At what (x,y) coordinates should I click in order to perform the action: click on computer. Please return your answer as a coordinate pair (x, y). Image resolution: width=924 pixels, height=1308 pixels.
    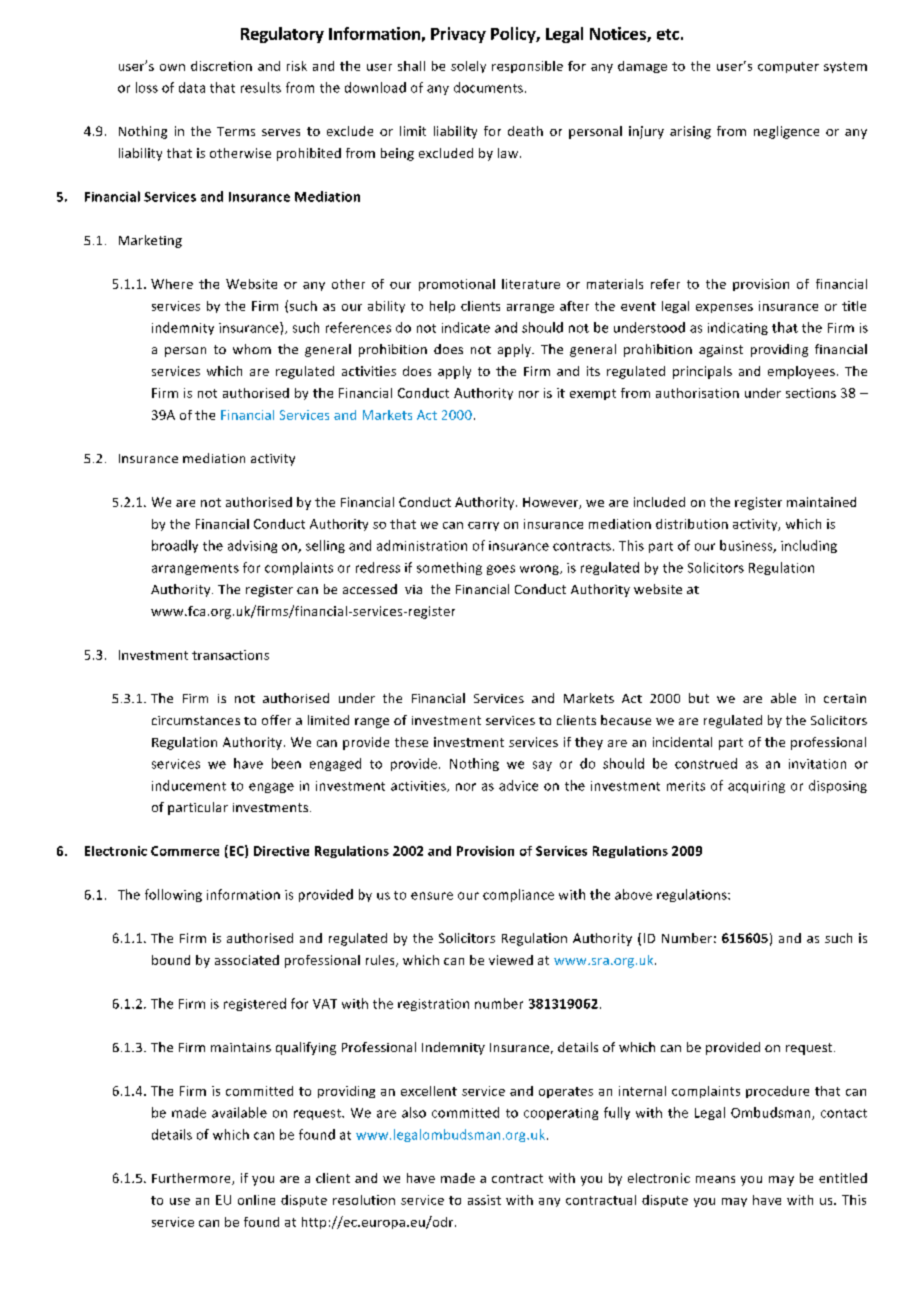
    Looking at the image, I should click on (788, 67).
